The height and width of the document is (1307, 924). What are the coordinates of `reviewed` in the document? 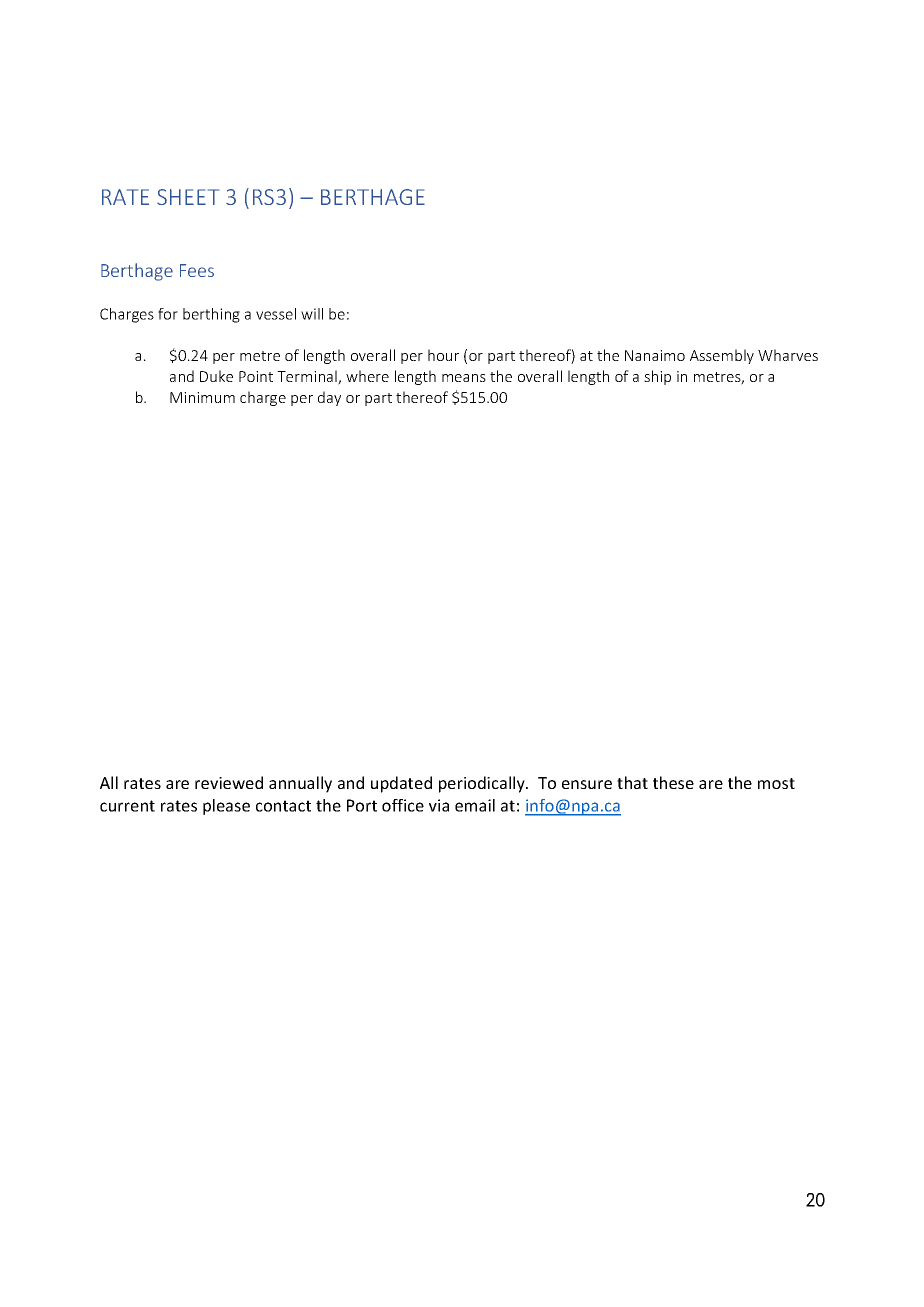 It's located at (229, 782).
